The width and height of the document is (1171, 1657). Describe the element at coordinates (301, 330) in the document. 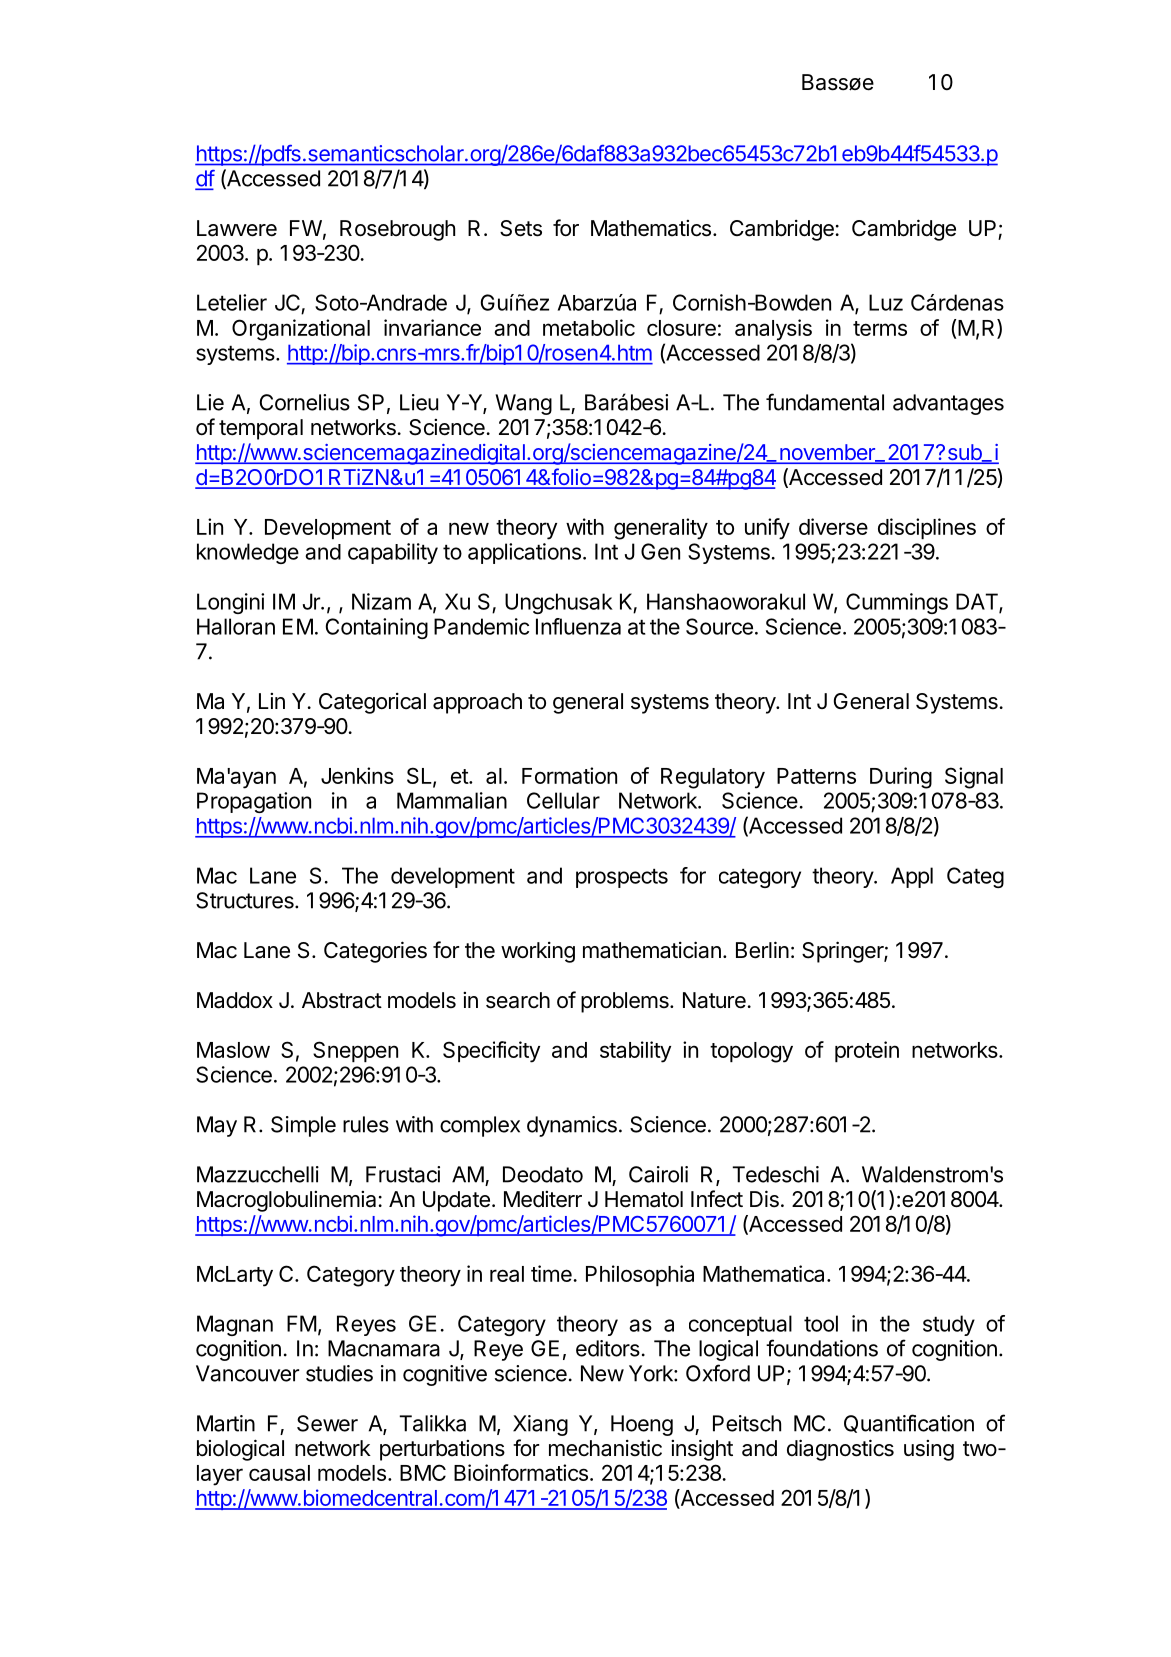

I see `Organizational` at that location.
